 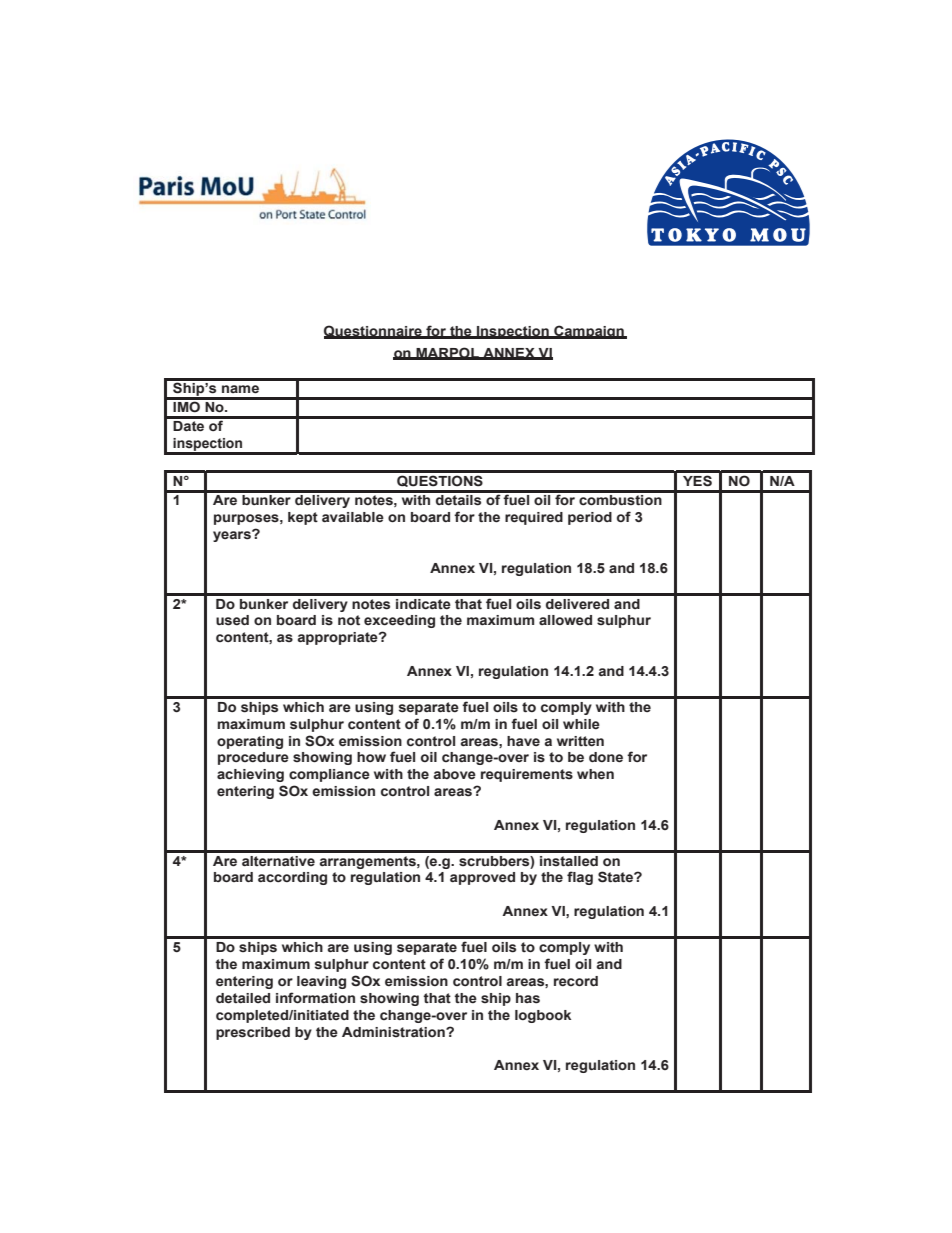 I want to click on required, so click(x=534, y=518).
